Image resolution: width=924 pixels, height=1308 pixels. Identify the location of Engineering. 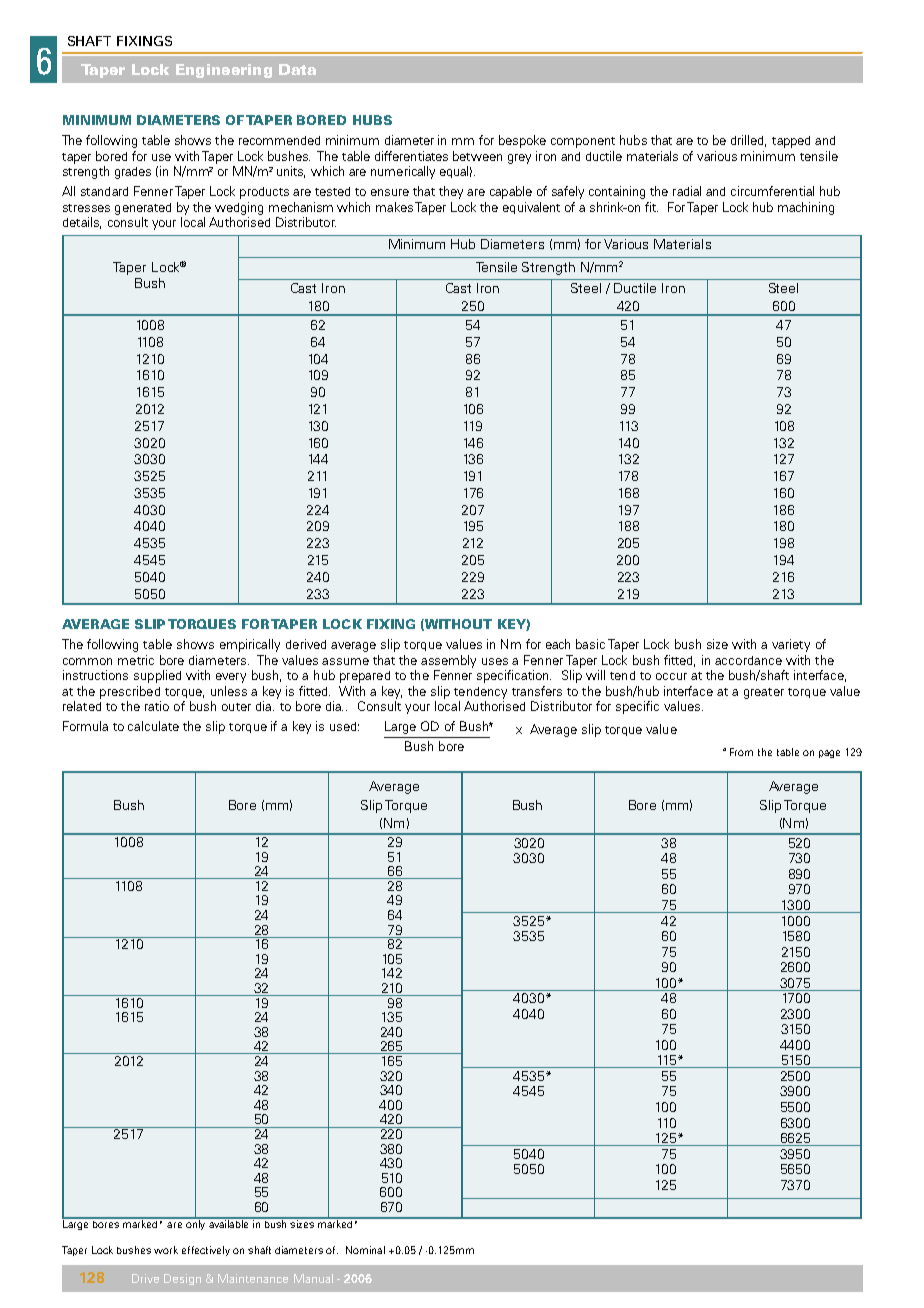
(224, 71).
